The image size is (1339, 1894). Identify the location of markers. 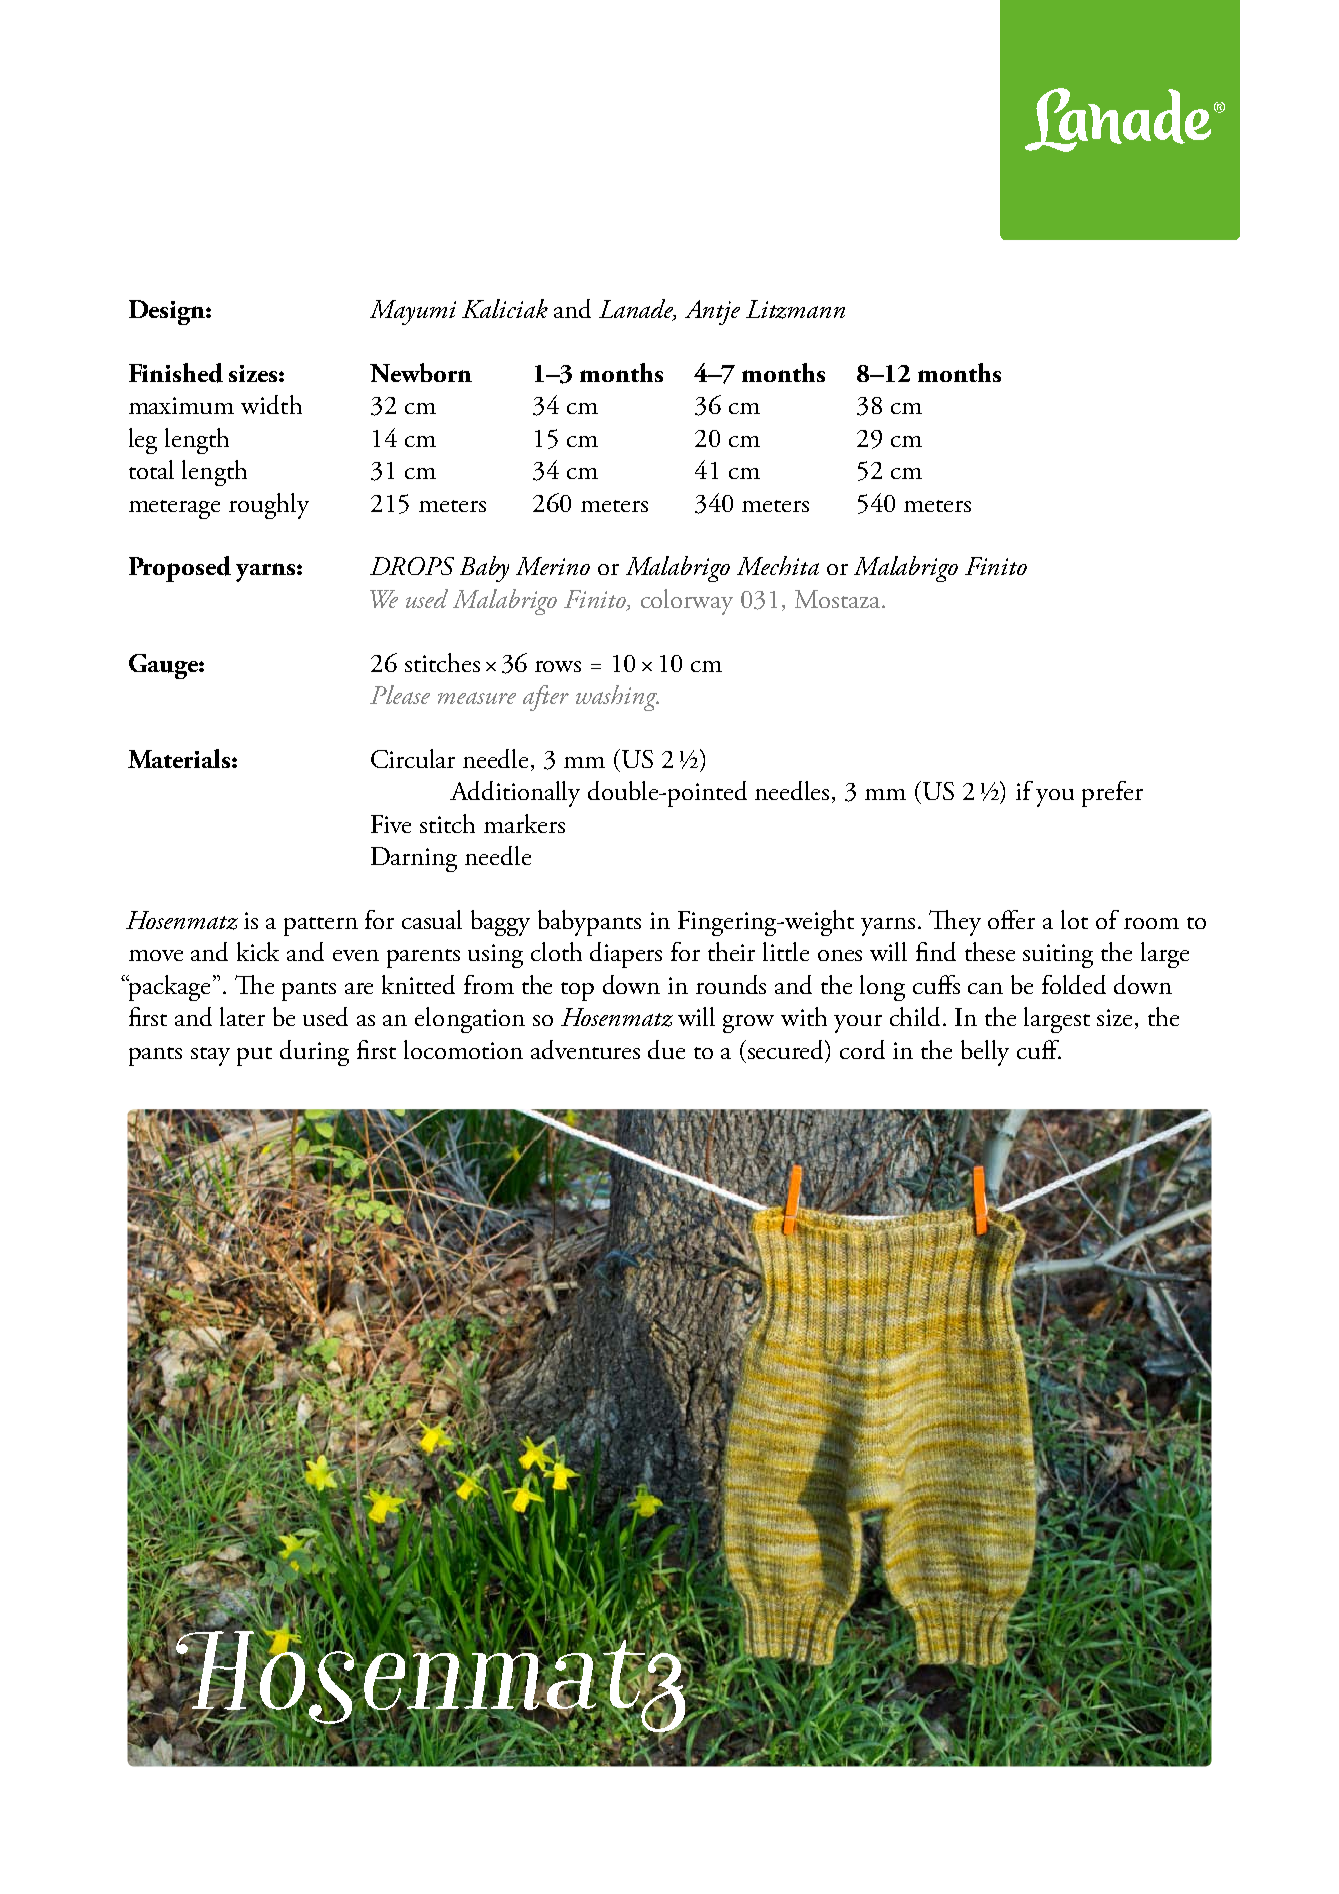
(524, 823).
